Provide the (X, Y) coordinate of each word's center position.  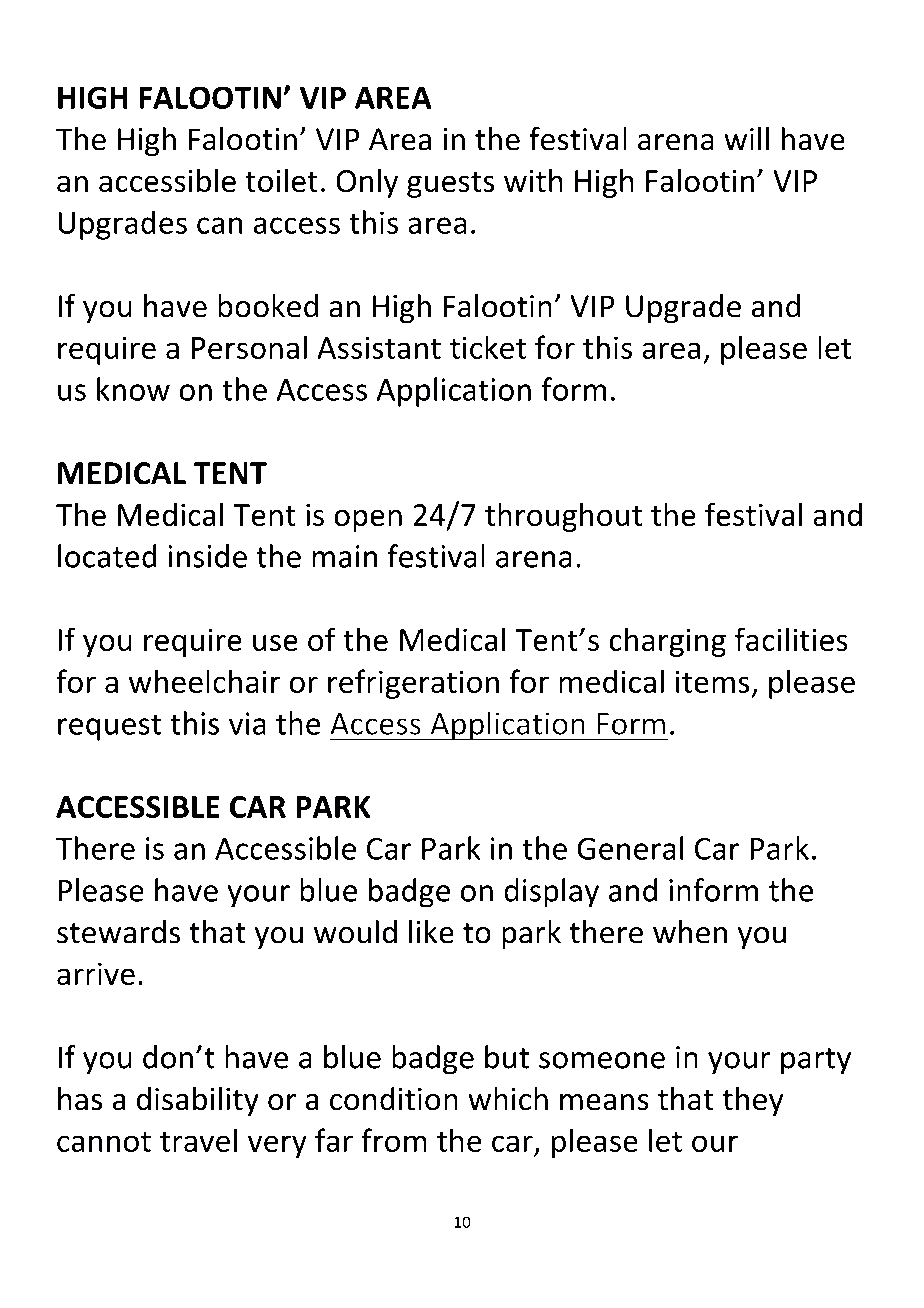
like (431, 932)
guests (450, 185)
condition (394, 1099)
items (712, 681)
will (746, 139)
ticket (488, 347)
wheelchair (204, 681)
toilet (281, 180)
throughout (563, 517)
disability (198, 1101)
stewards (118, 932)
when (690, 932)
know (133, 389)
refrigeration (413, 684)
